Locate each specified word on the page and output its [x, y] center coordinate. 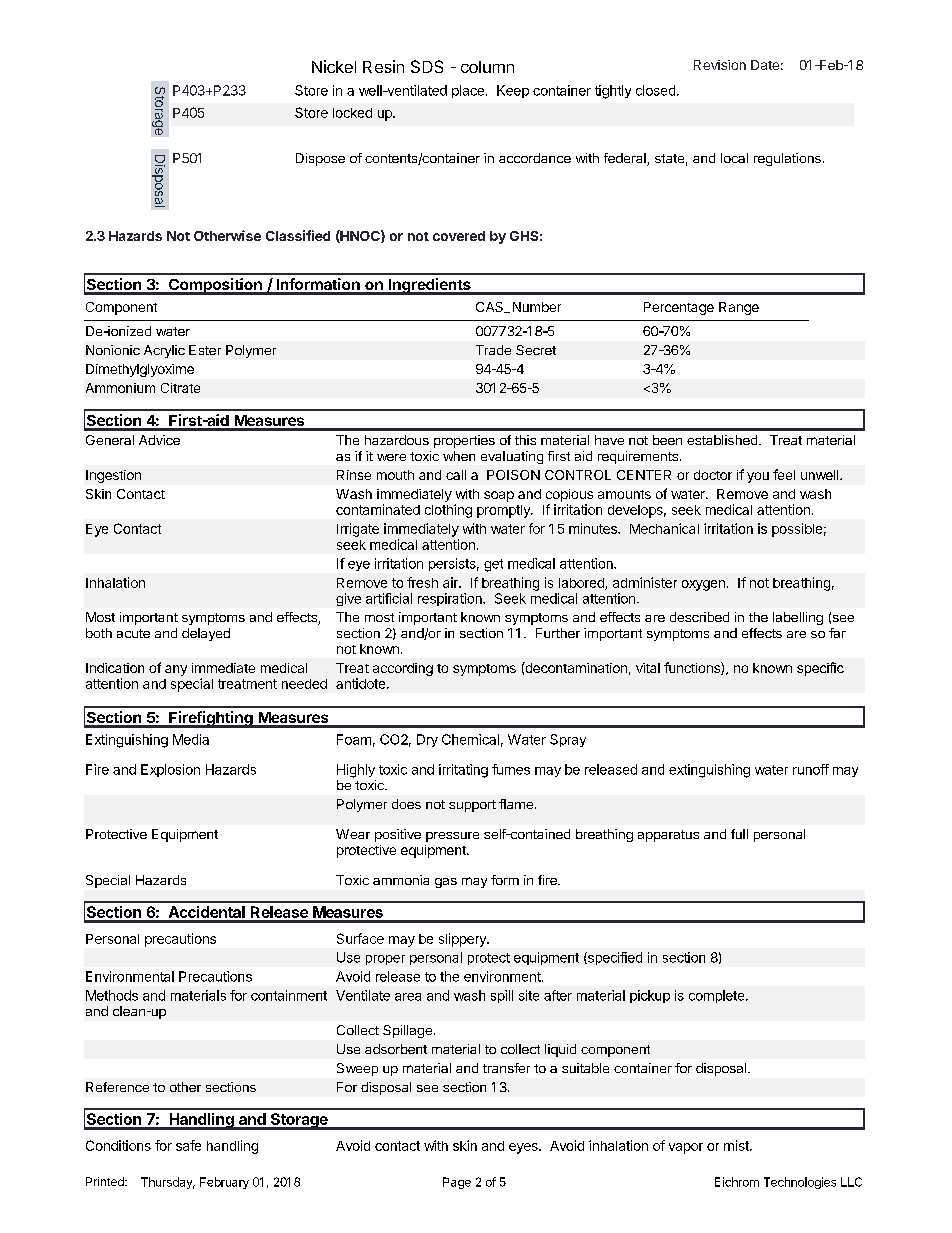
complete [718, 996]
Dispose [320, 159]
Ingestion [113, 476]
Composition [215, 286]
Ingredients [429, 286]
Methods [112, 995]
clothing [448, 511]
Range [739, 308]
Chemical [470, 739]
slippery [463, 940]
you [758, 477]
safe [188, 1145]
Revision [720, 65]
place [468, 91]
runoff [811, 769]
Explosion [170, 770]
